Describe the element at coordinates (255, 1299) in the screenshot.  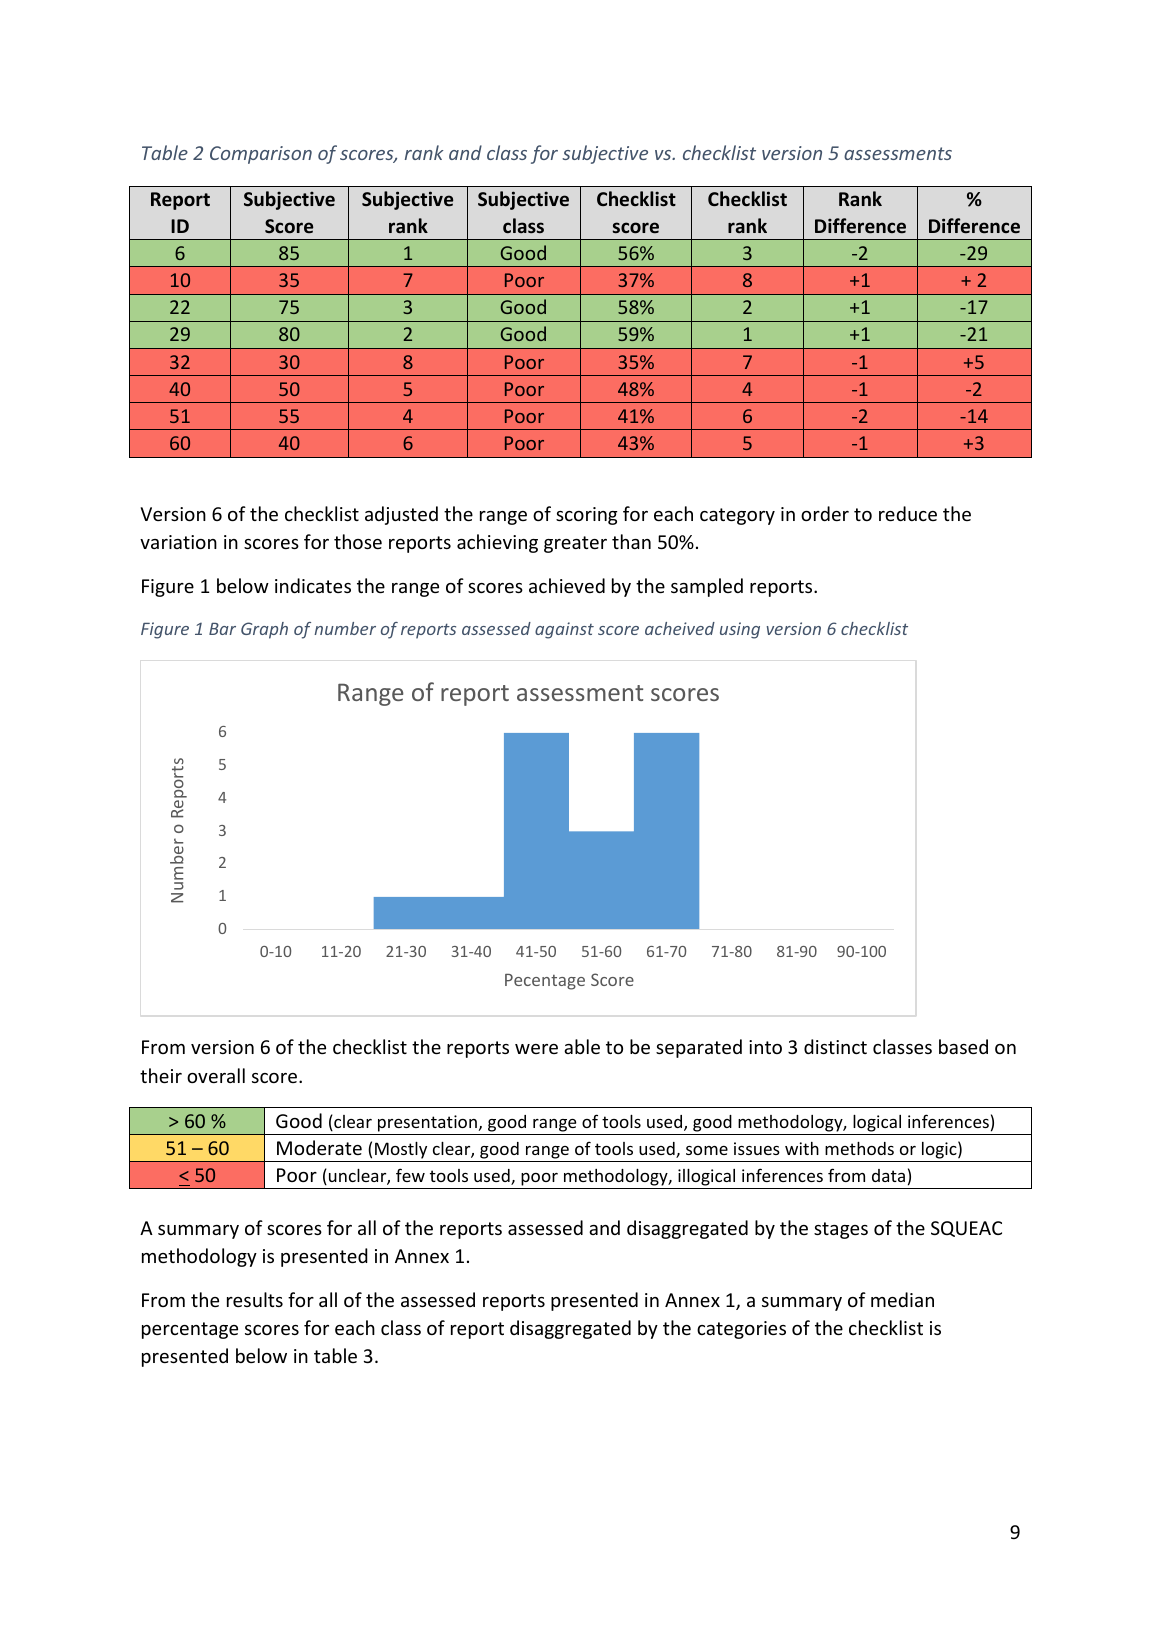
I see `results` at that location.
